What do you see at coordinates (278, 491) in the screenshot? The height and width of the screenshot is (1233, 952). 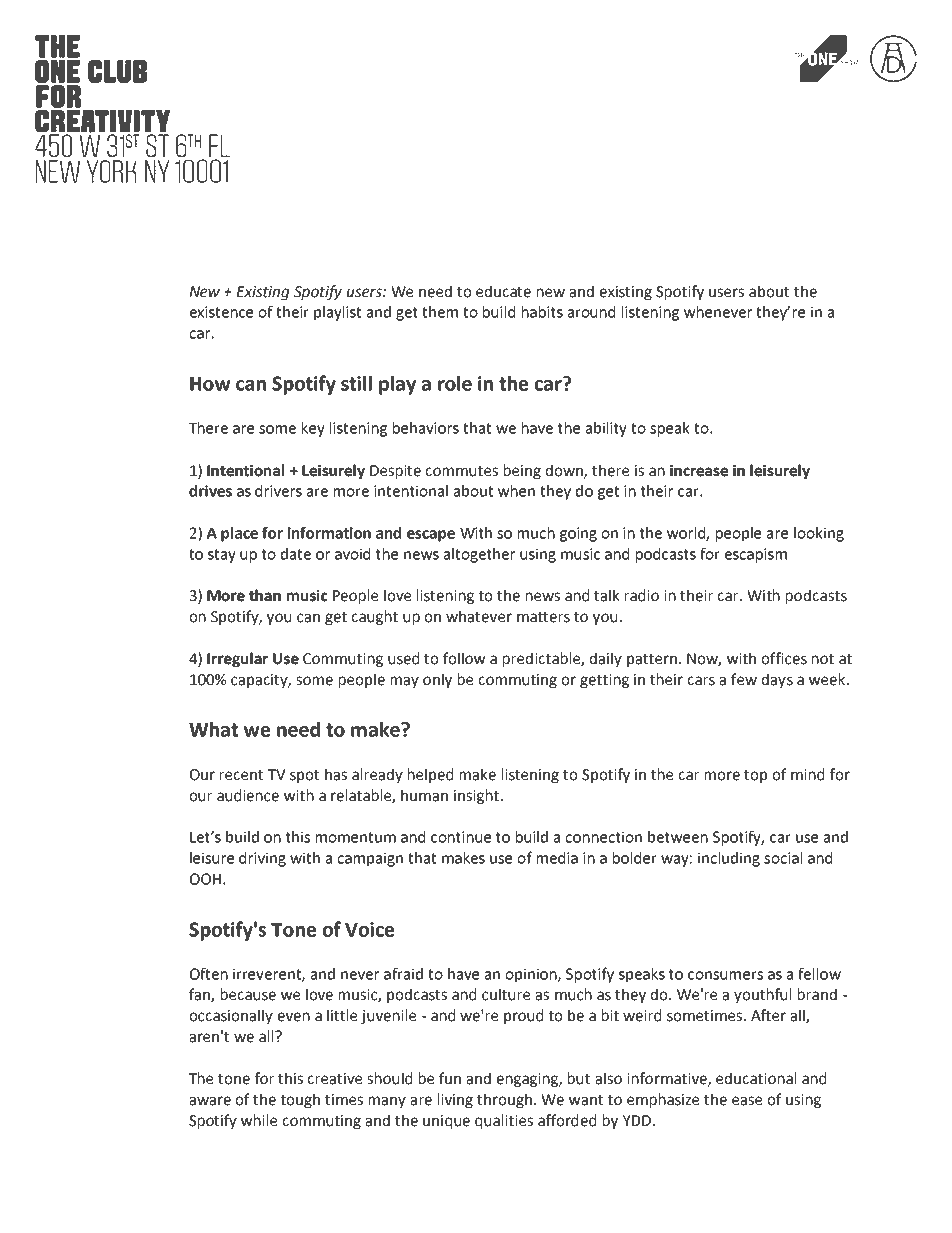 I see `drivers` at bounding box center [278, 491].
